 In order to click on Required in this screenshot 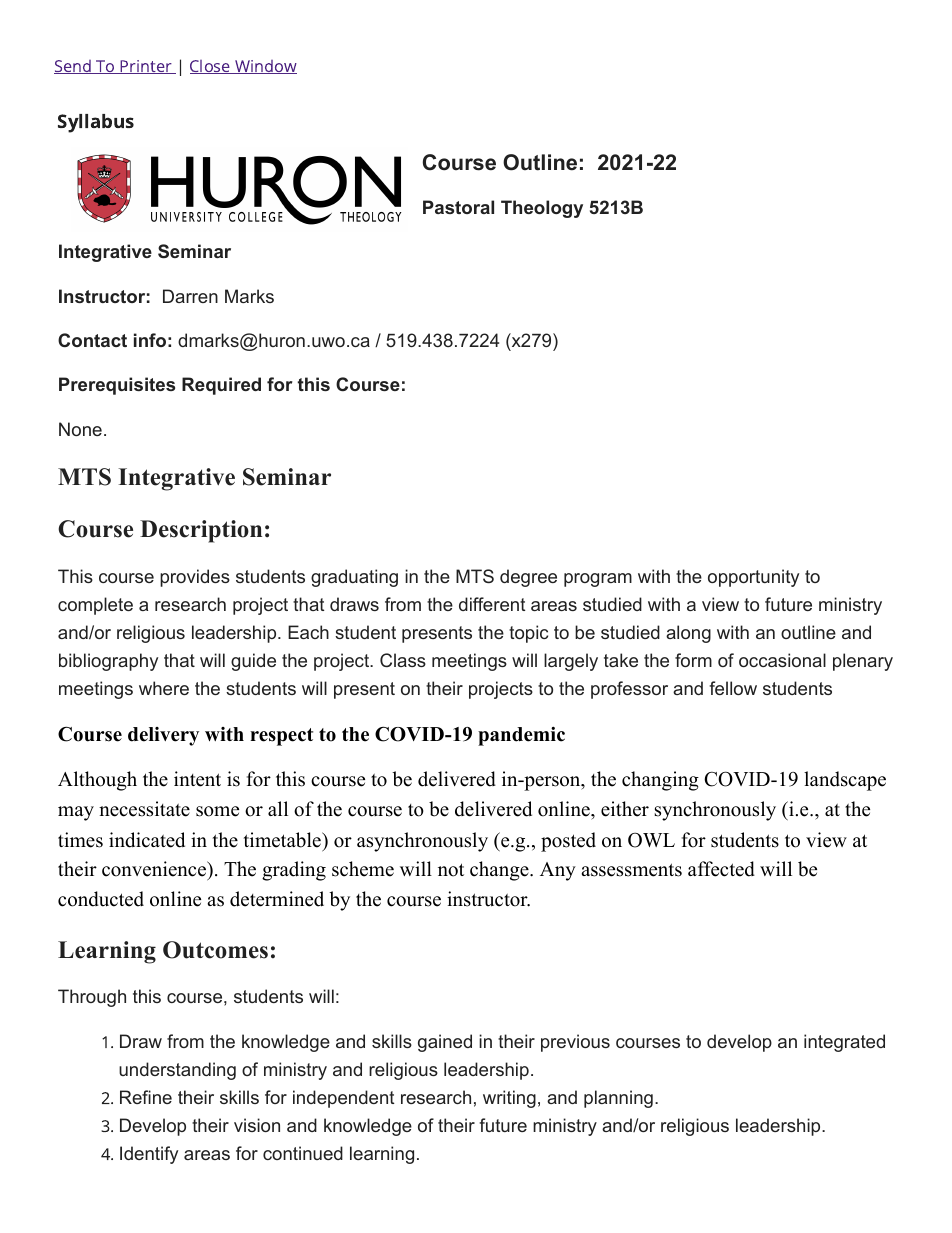, I will do `click(221, 386)`.
